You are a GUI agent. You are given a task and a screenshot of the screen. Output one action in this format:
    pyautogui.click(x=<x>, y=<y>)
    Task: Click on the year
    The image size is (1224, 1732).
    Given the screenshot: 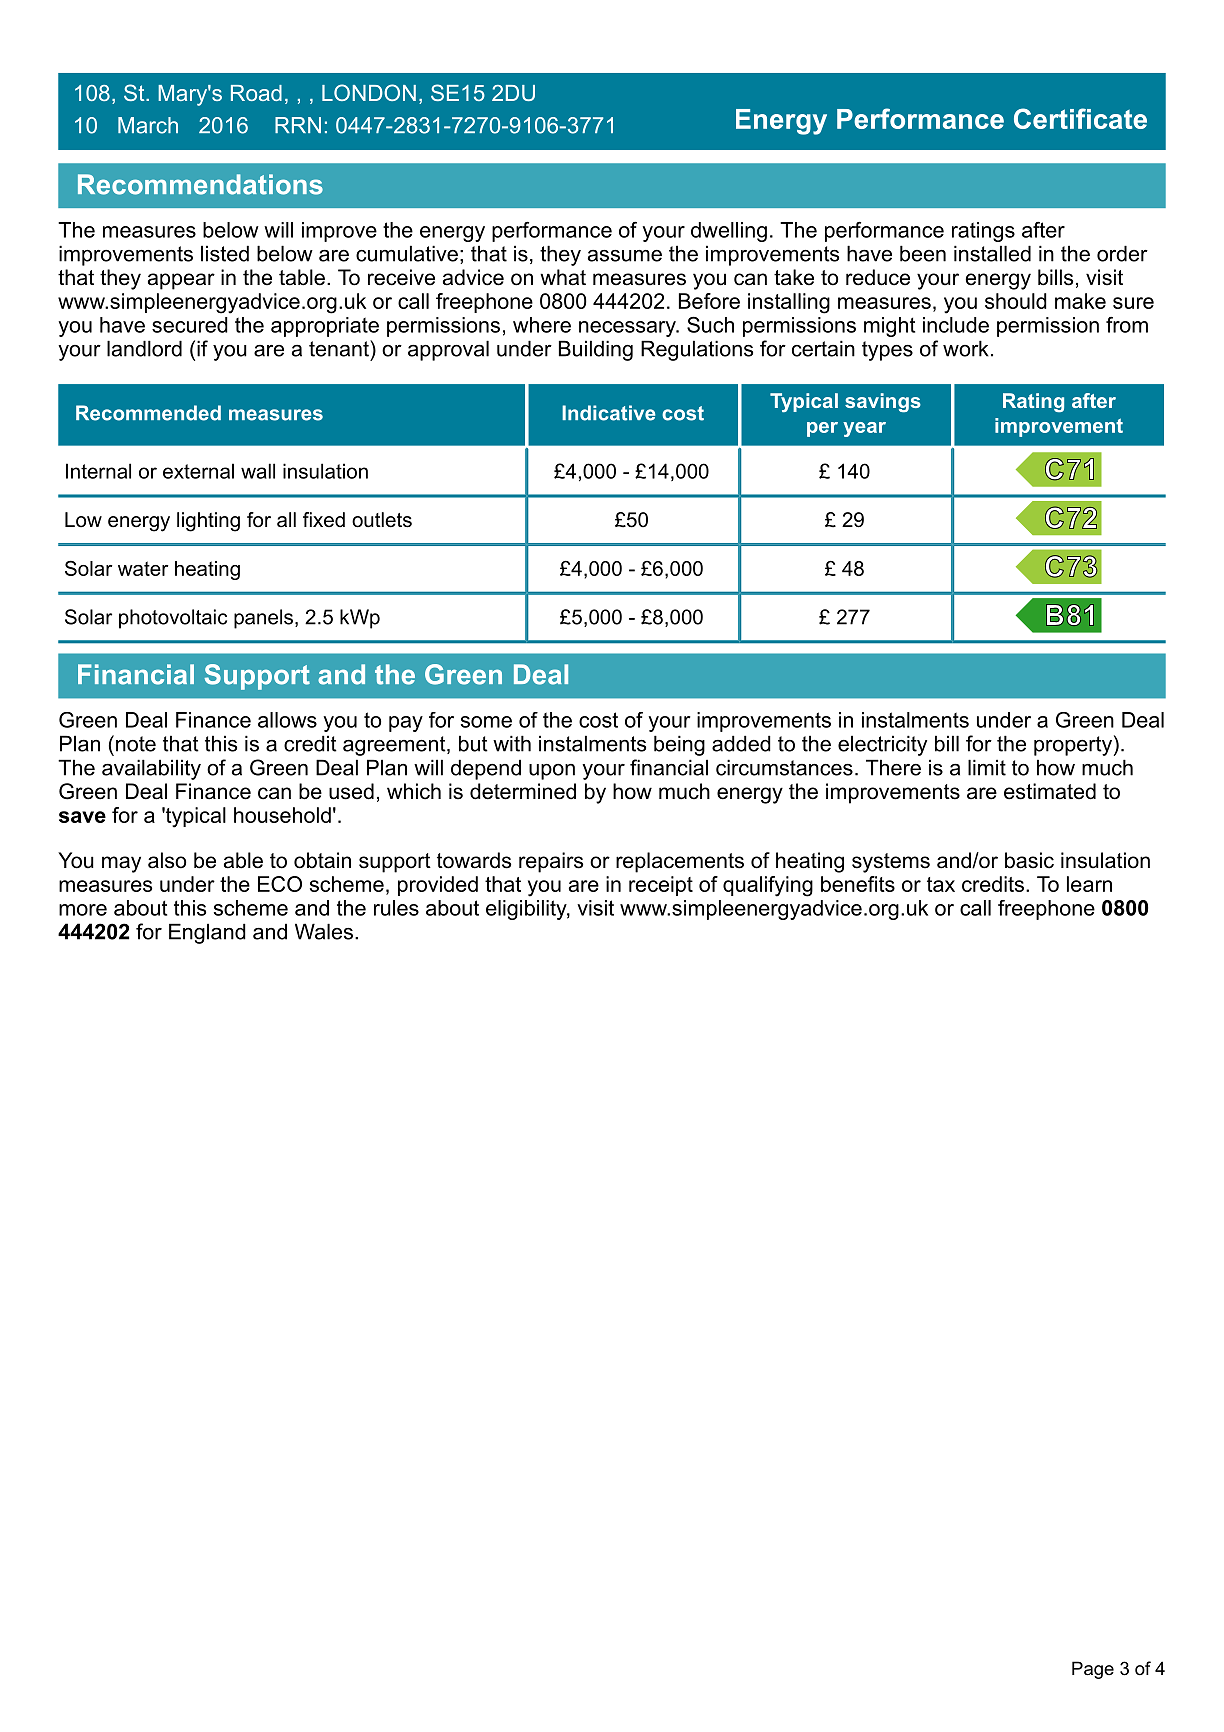 What is the action you would take?
    pyautogui.click(x=864, y=429)
